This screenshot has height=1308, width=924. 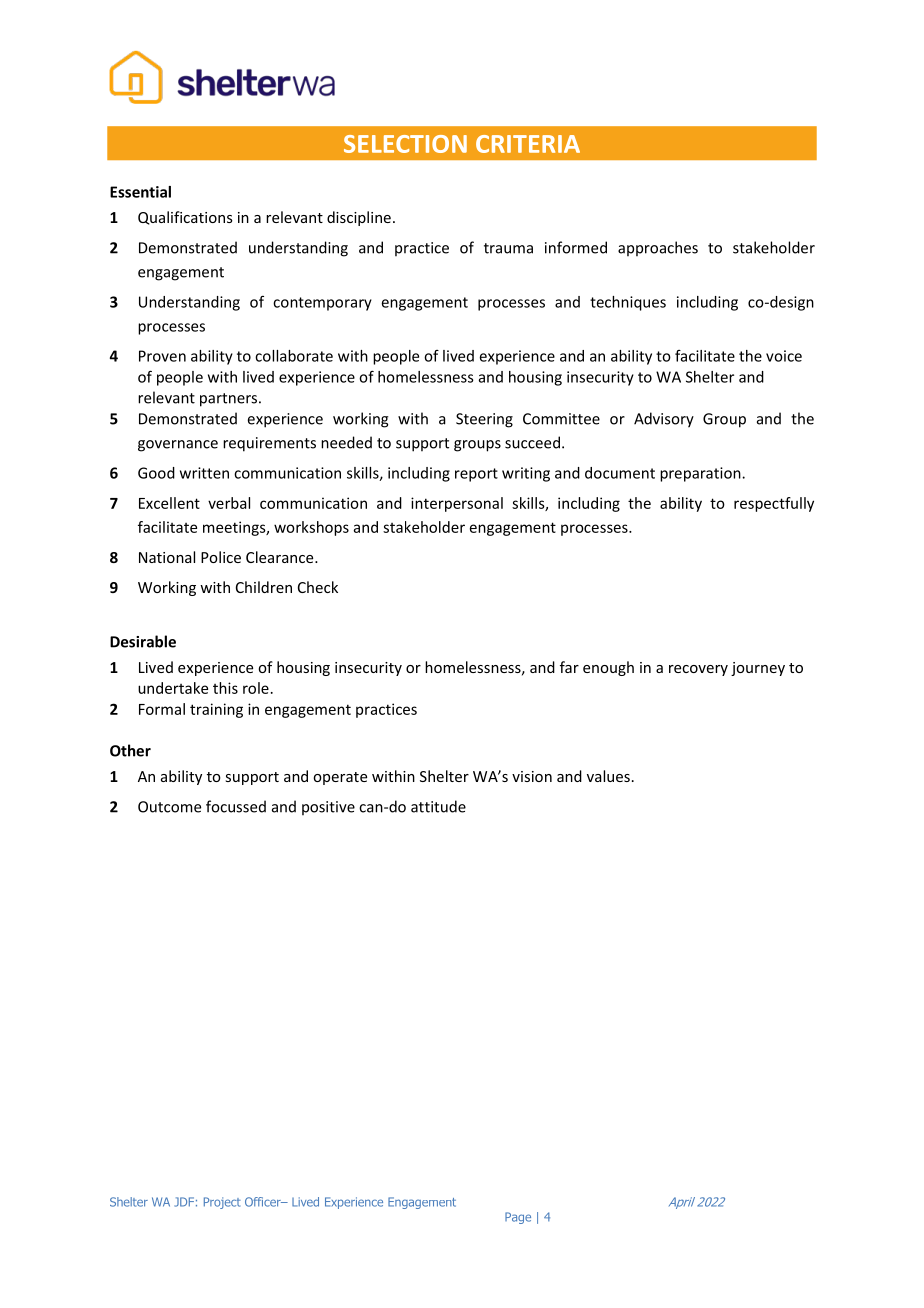 What do you see at coordinates (405, 144) in the screenshot?
I see `SELECTION` at bounding box center [405, 144].
